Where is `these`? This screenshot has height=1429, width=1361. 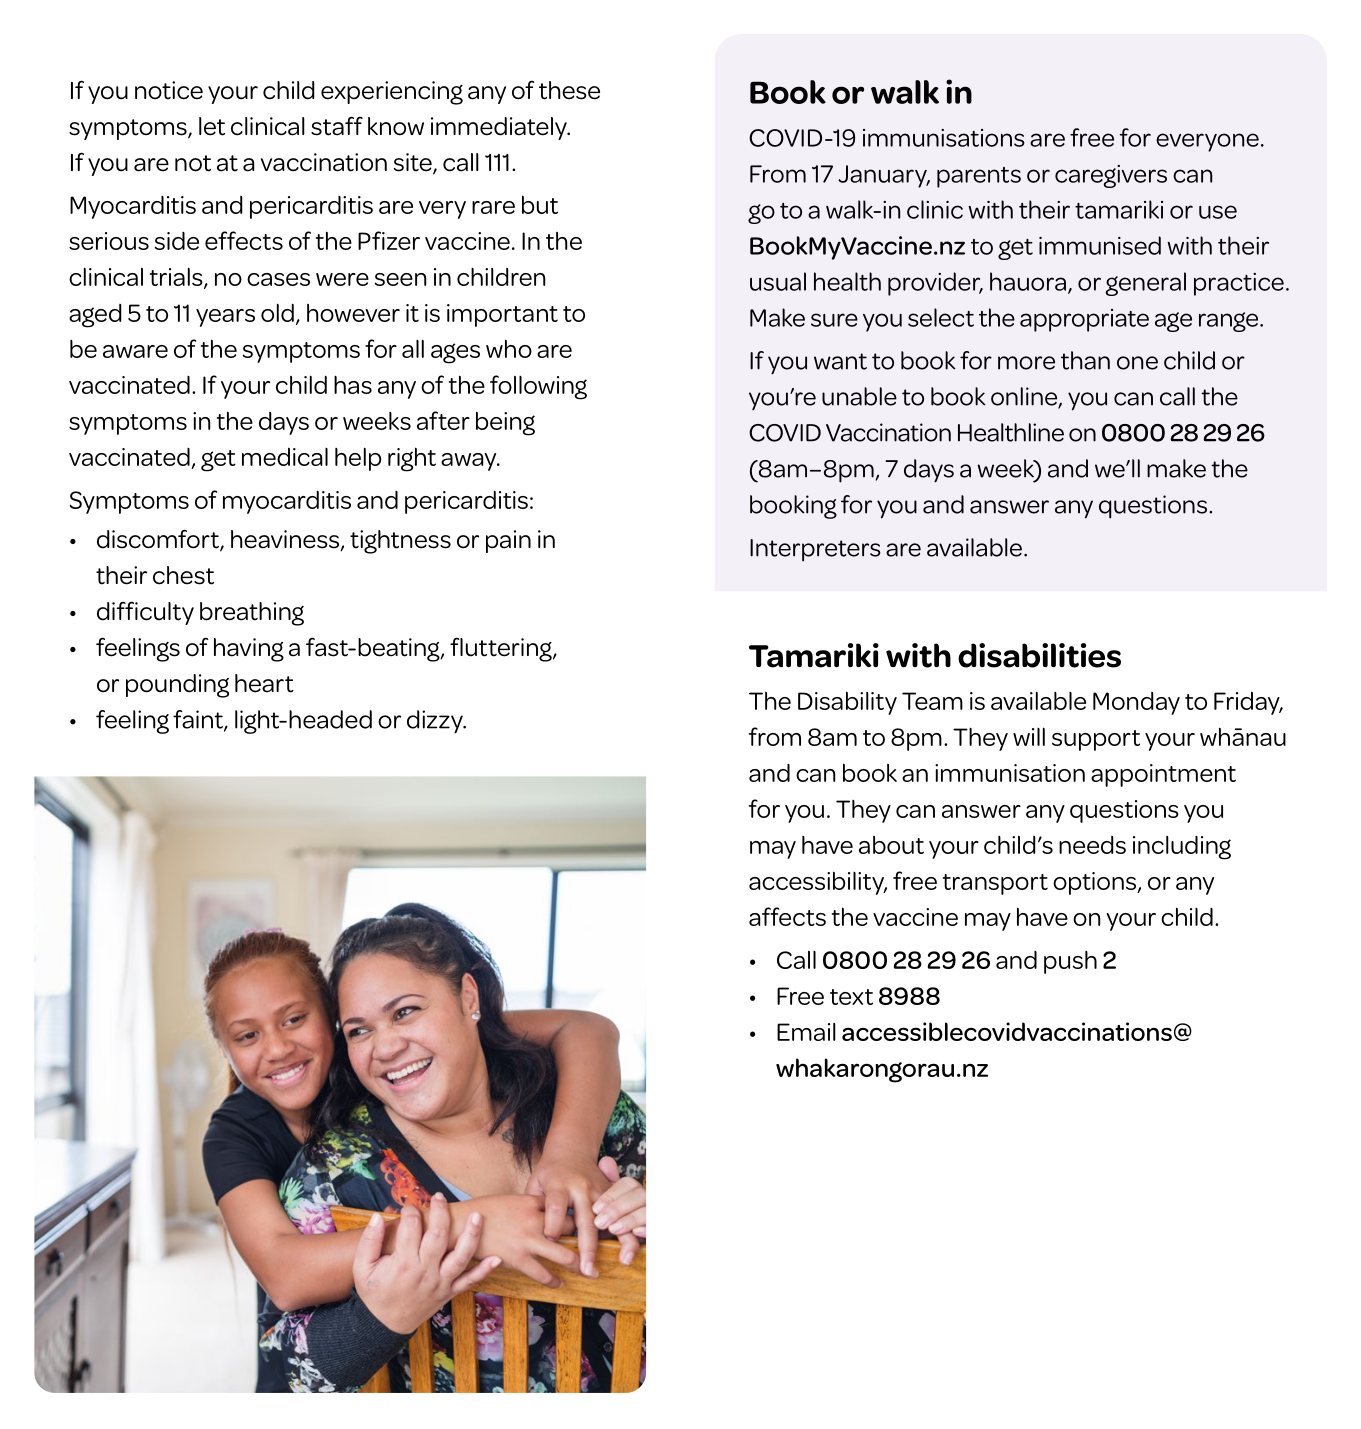 these is located at coordinates (569, 90).
